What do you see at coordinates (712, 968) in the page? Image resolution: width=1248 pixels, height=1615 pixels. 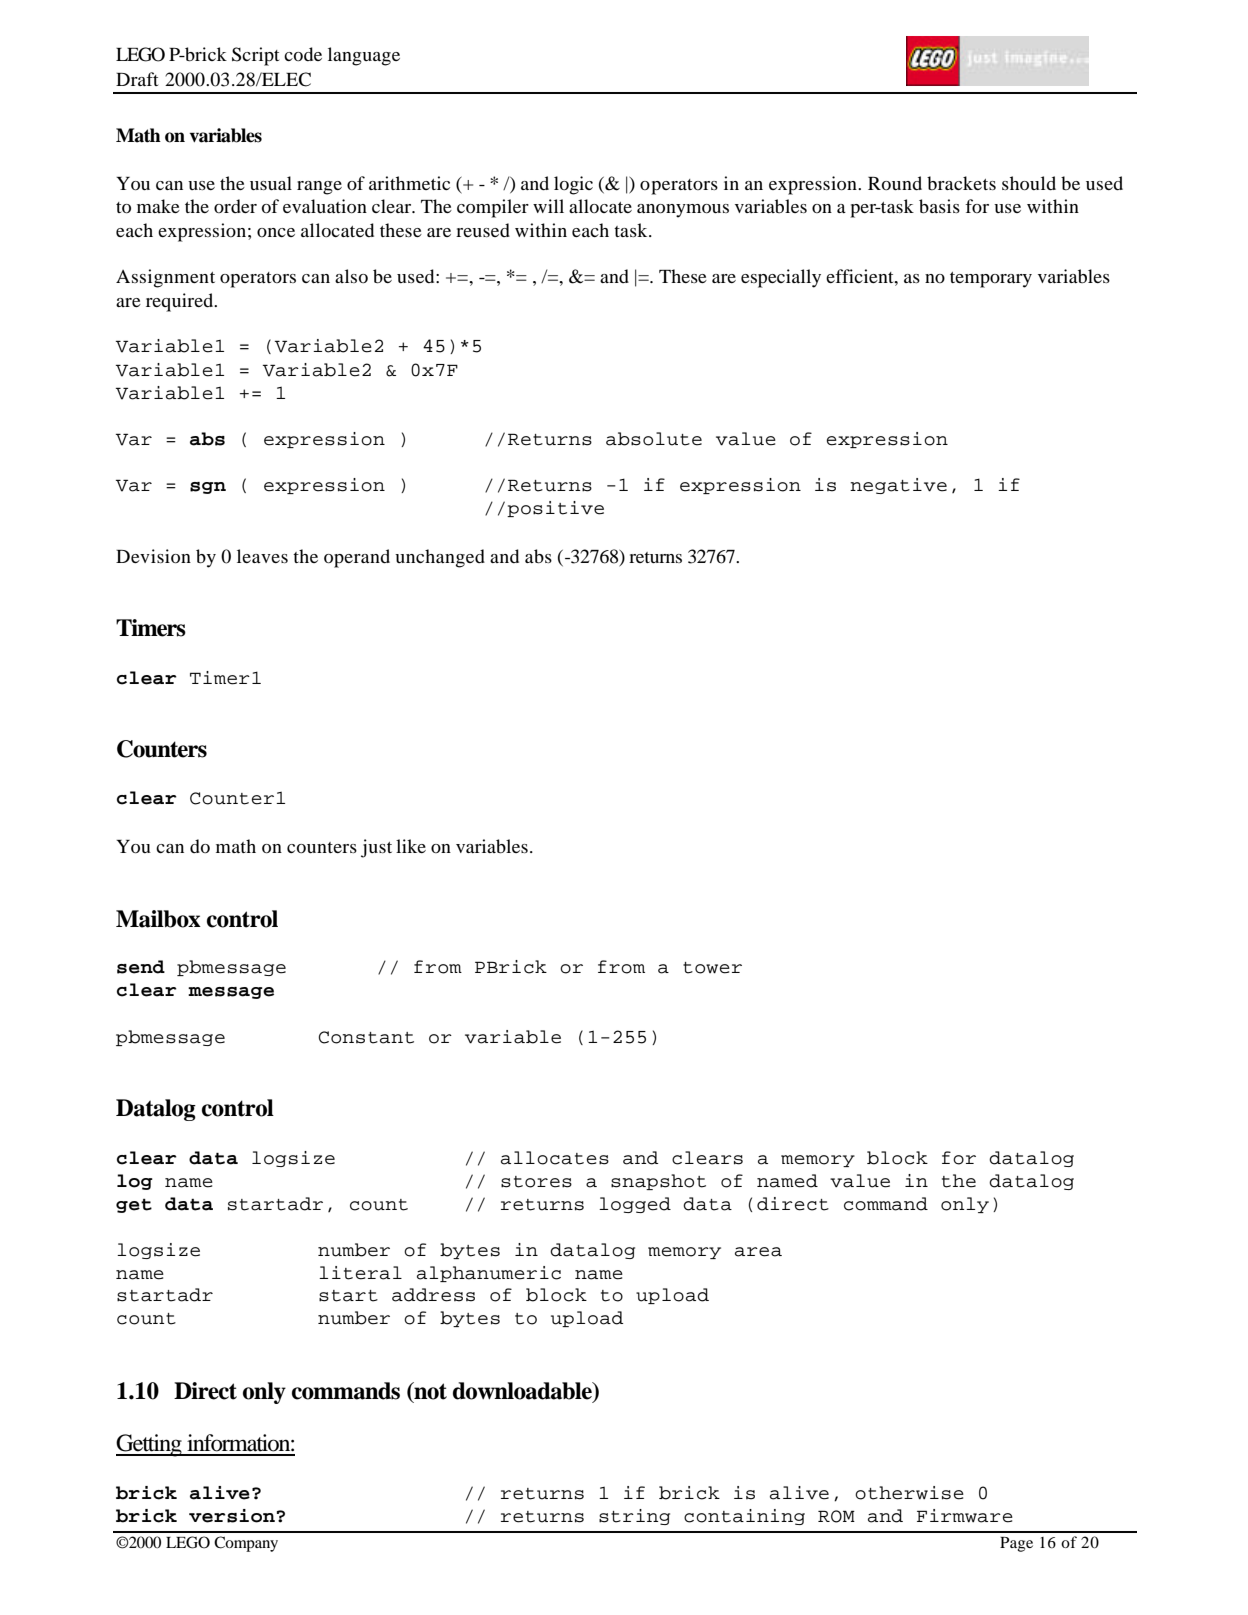 I see `tower` at bounding box center [712, 968].
